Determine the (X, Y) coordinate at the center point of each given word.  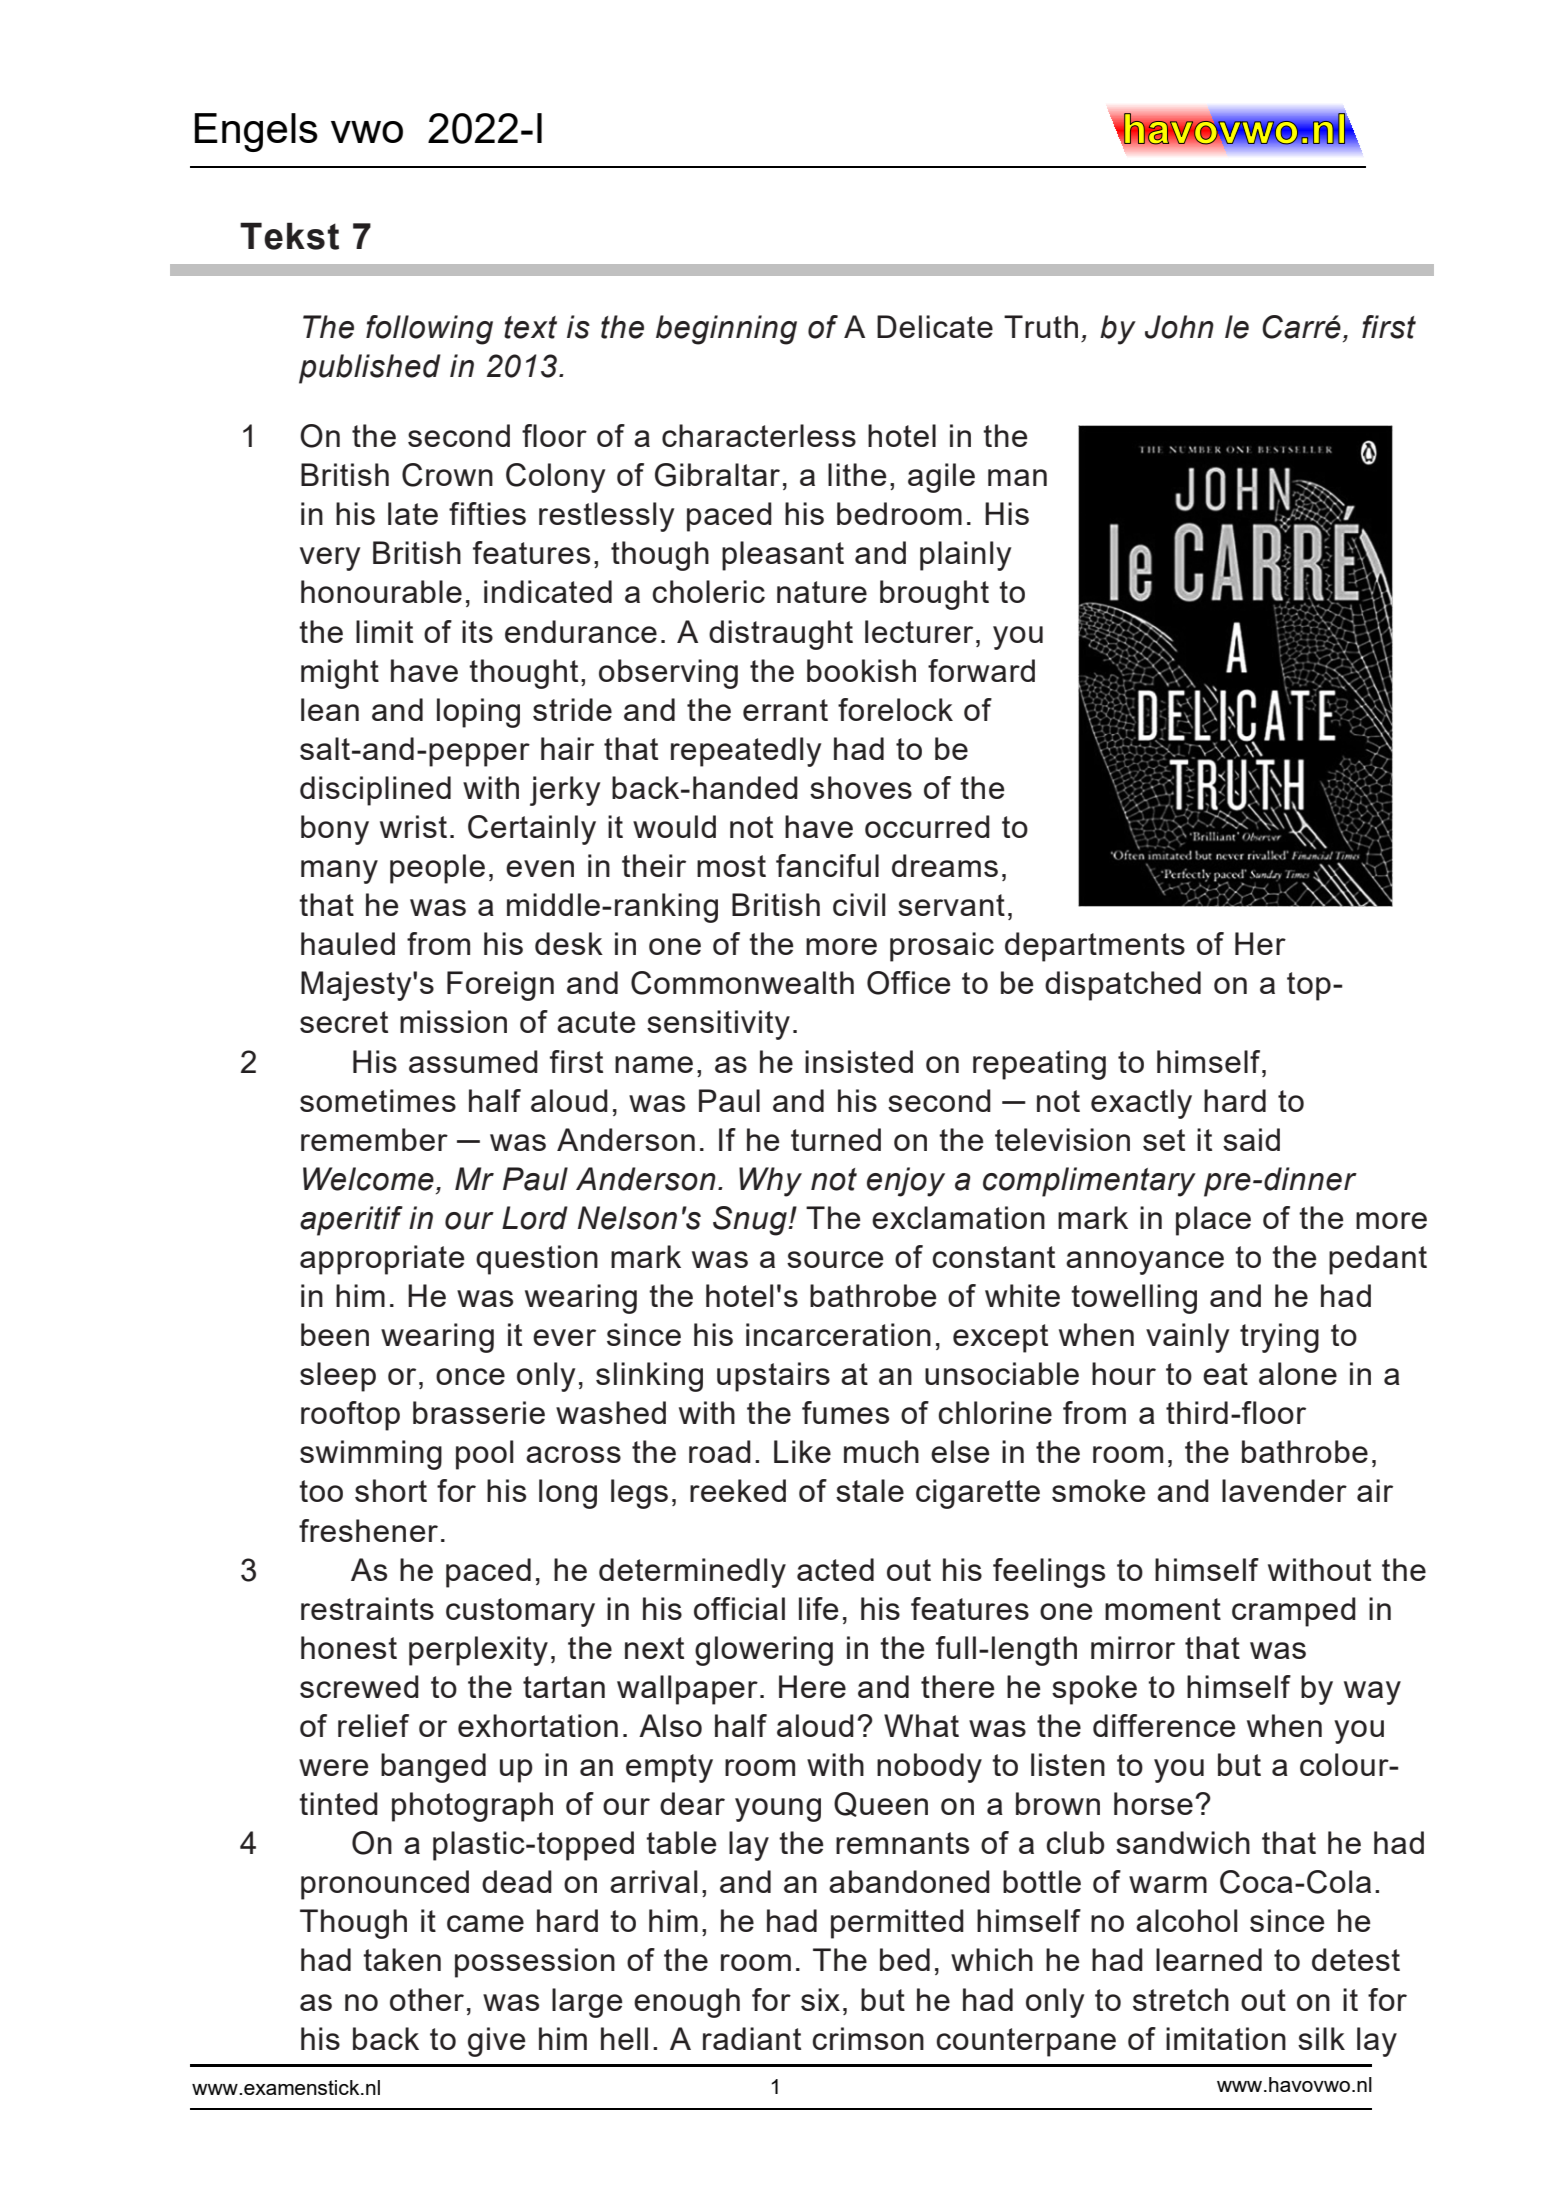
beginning (726, 330)
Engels (256, 132)
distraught (781, 635)
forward (981, 670)
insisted (859, 1061)
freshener (368, 1530)
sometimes (378, 1100)
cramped (1294, 1612)
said (1251, 1139)
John (1179, 327)
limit (384, 631)
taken (402, 1959)
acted (835, 1569)
